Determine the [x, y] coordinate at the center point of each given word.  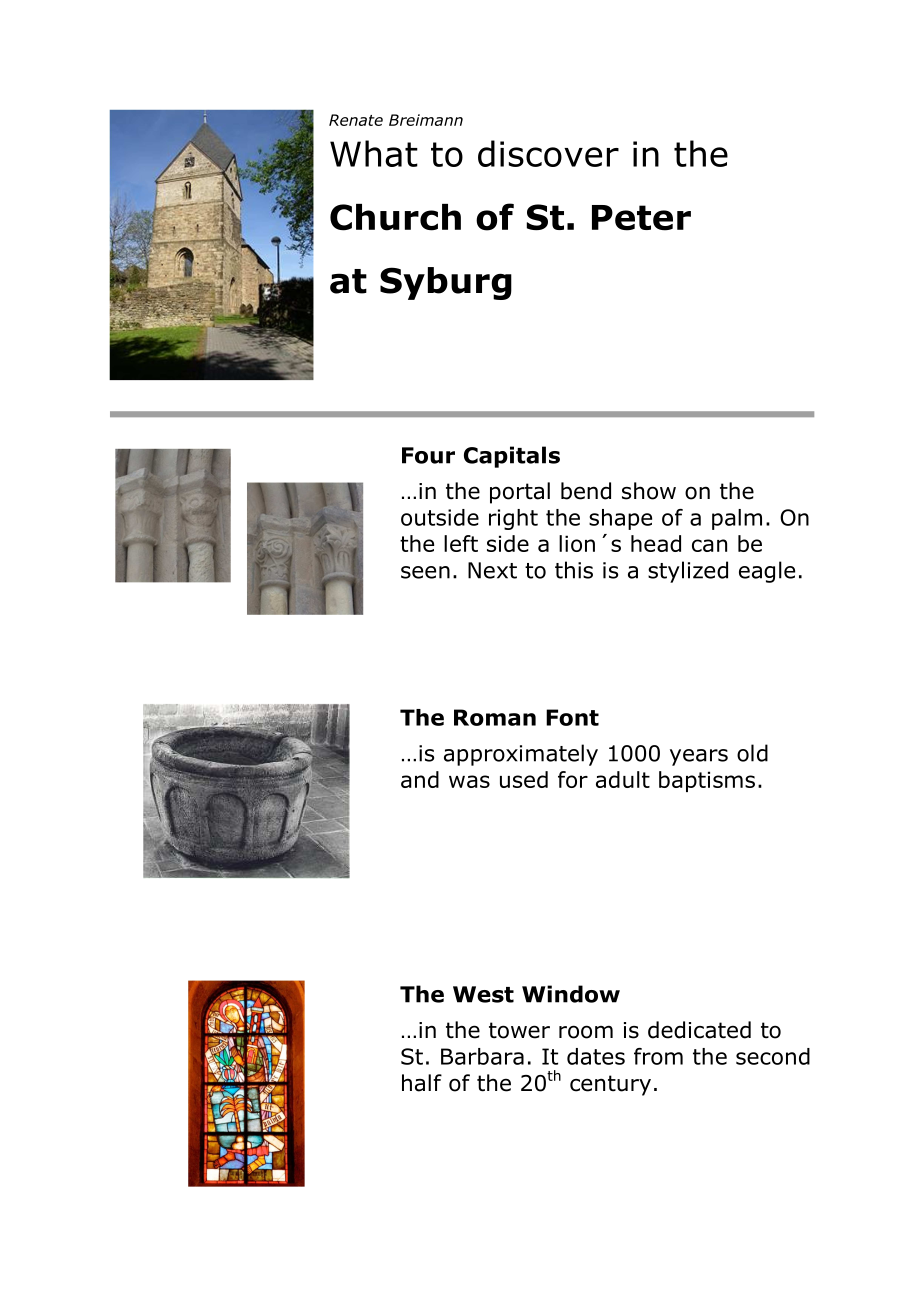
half [422, 1083]
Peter [641, 218]
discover [548, 153]
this [574, 570]
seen [425, 572]
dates [596, 1056]
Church [395, 217]
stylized [688, 572]
